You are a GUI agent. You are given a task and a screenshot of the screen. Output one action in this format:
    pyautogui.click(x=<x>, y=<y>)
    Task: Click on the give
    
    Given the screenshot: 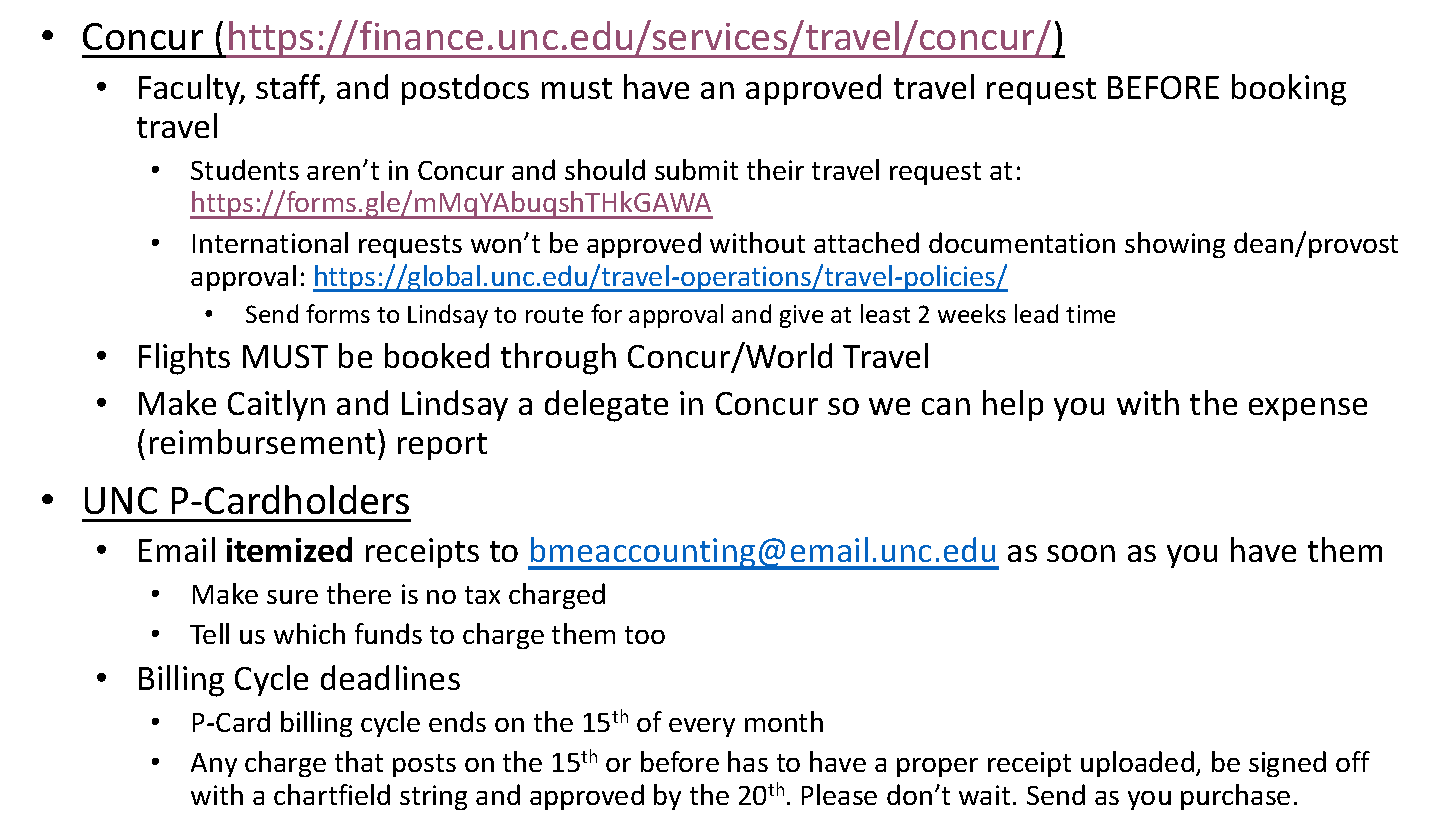 What is the action you would take?
    pyautogui.click(x=801, y=316)
